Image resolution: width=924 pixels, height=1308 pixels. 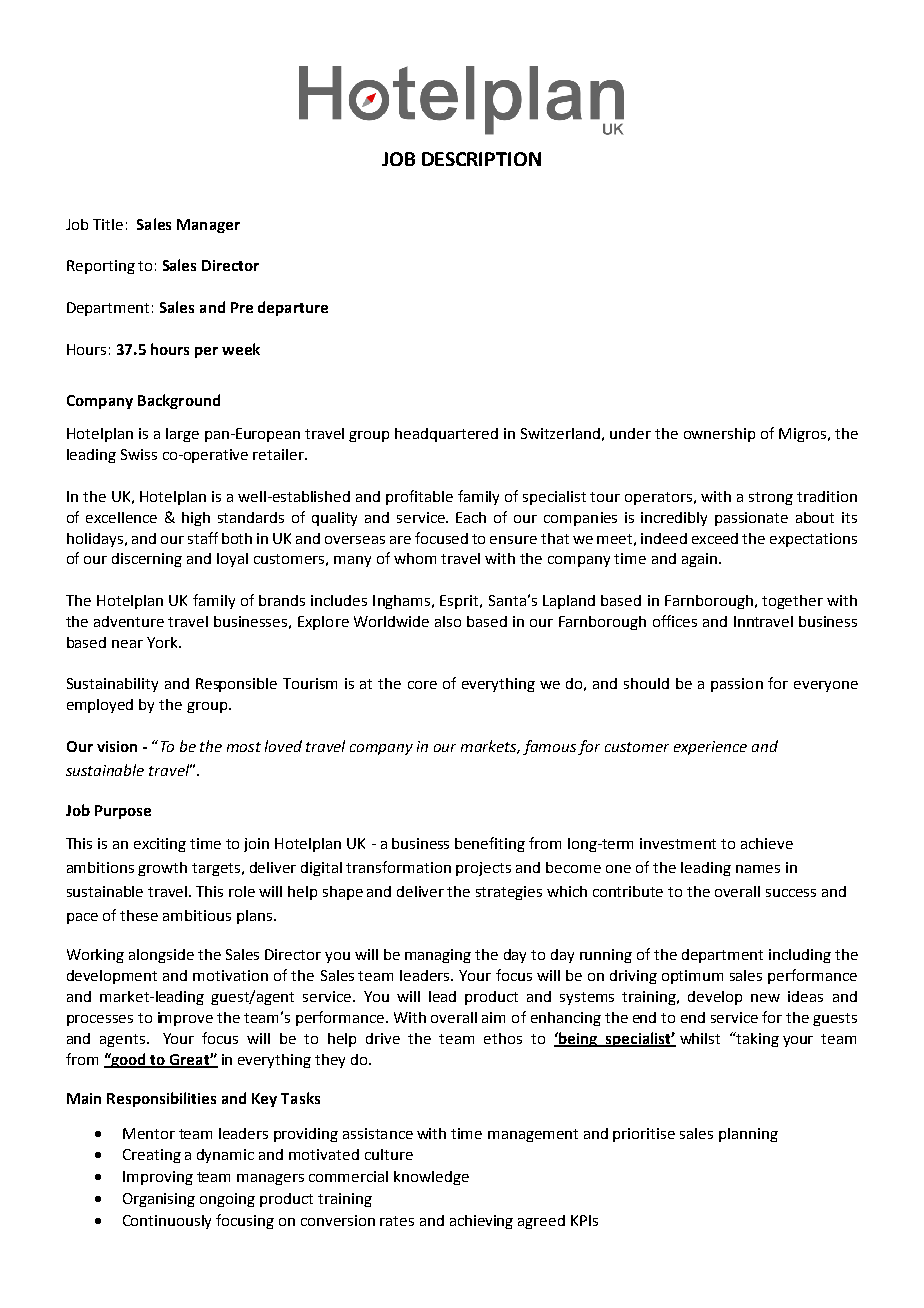 I want to click on core, so click(x=422, y=685).
